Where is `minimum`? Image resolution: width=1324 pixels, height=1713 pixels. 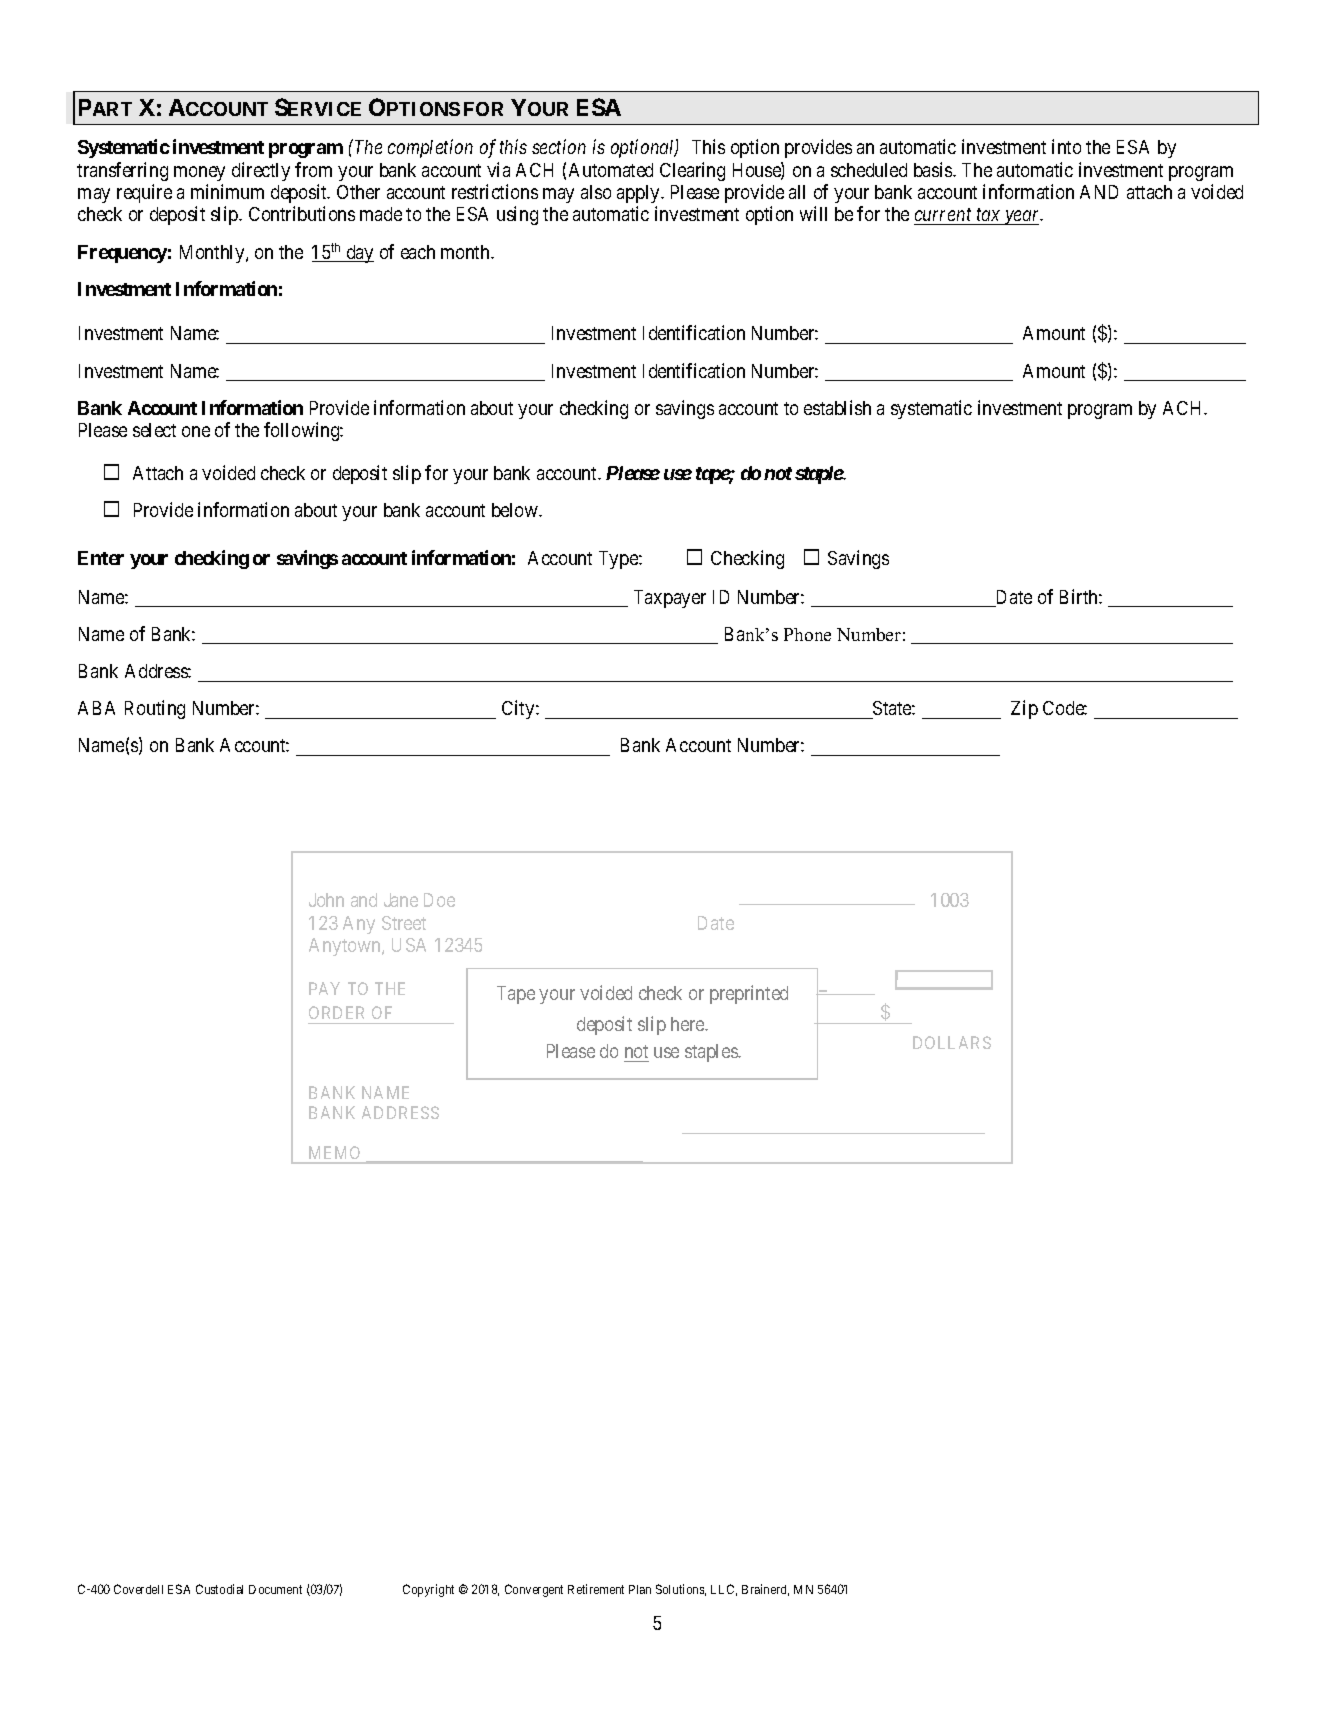 minimum is located at coordinates (227, 191).
